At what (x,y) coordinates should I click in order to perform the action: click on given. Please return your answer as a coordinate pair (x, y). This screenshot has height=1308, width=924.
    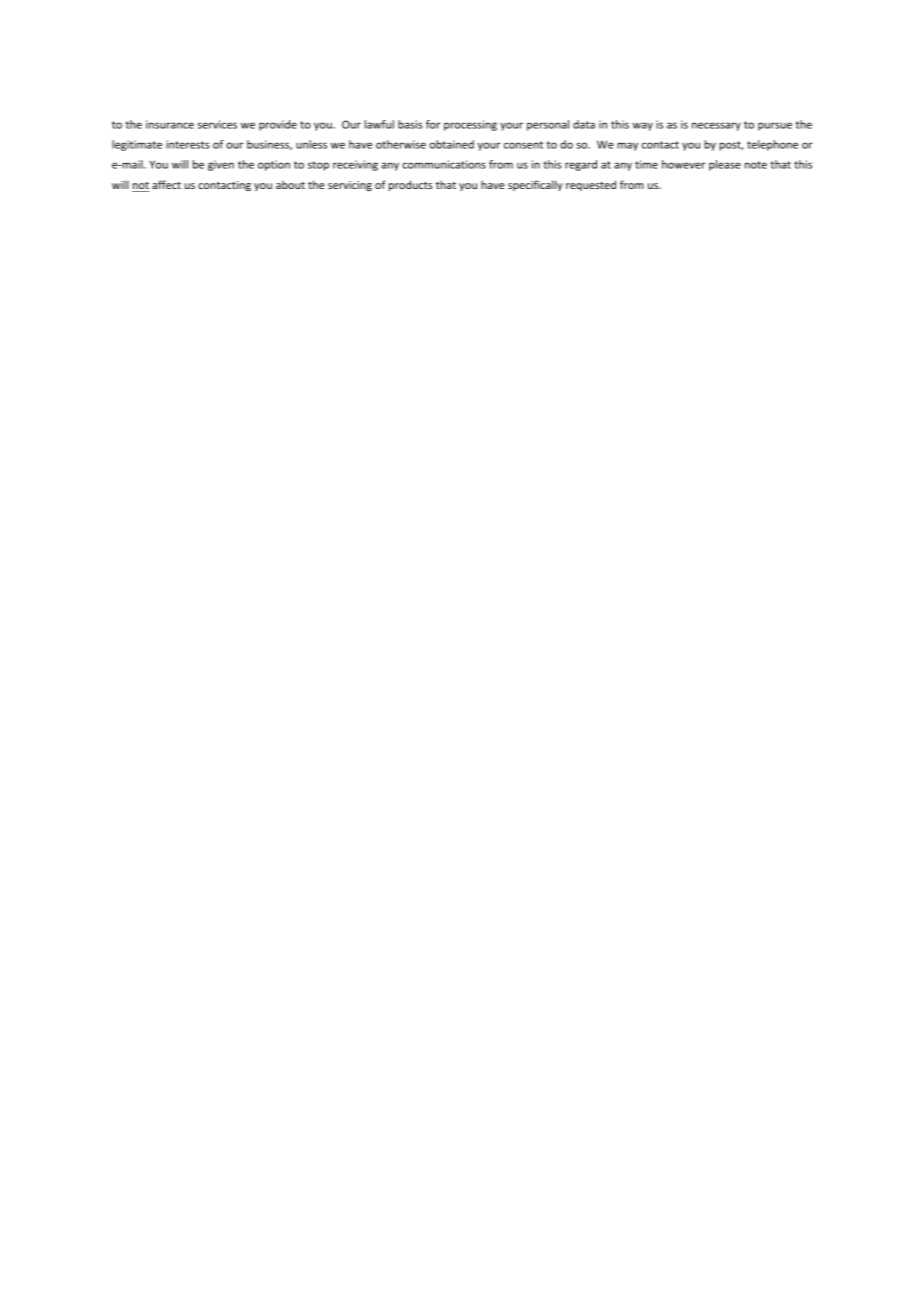
    Looking at the image, I should click on (221, 165).
